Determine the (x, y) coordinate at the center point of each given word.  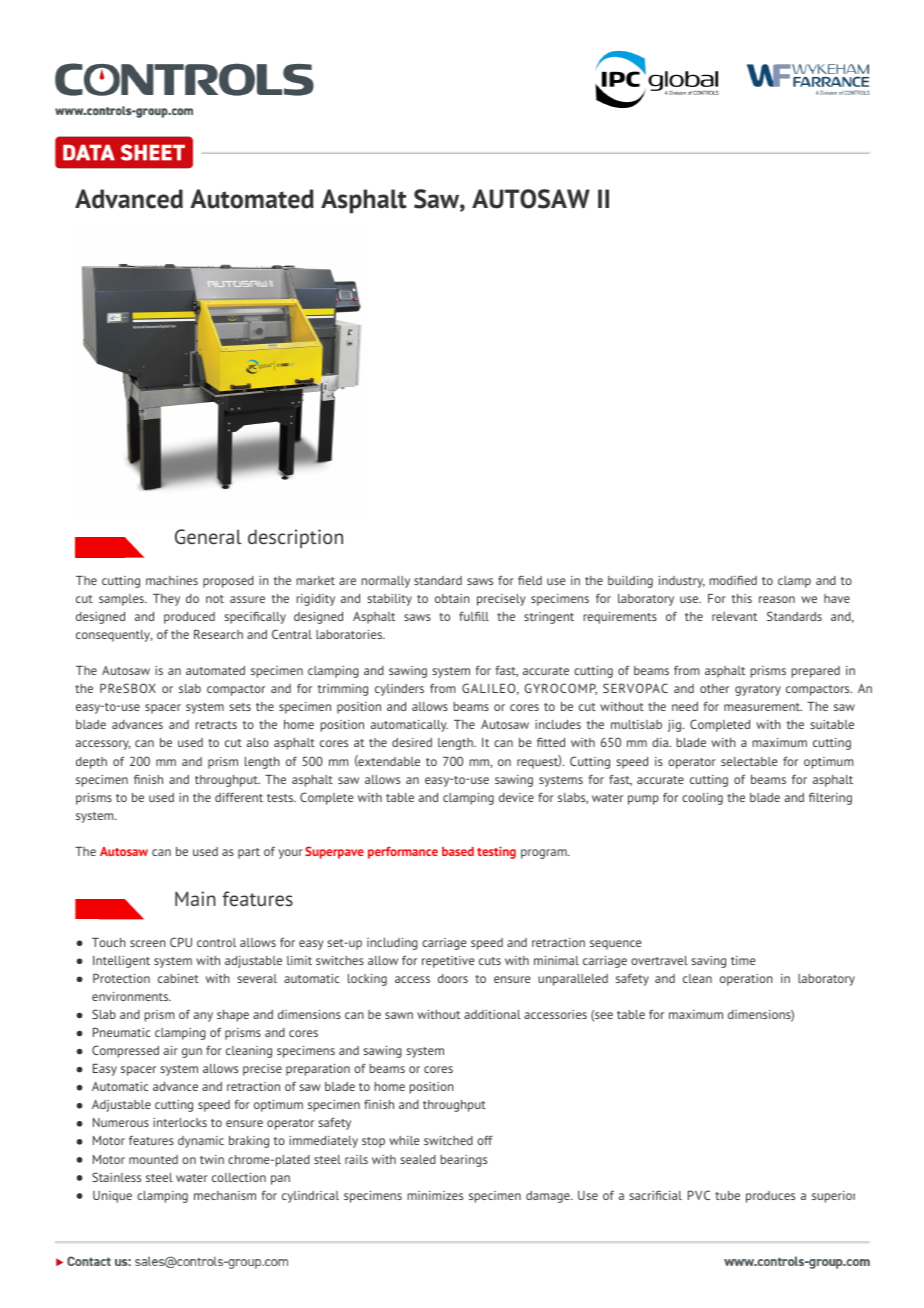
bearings (463, 1161)
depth (91, 763)
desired (412, 742)
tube (727, 1195)
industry (682, 582)
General (208, 536)
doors (453, 978)
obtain (452, 598)
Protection (121, 978)
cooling (702, 799)
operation (746, 980)
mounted (153, 1159)
